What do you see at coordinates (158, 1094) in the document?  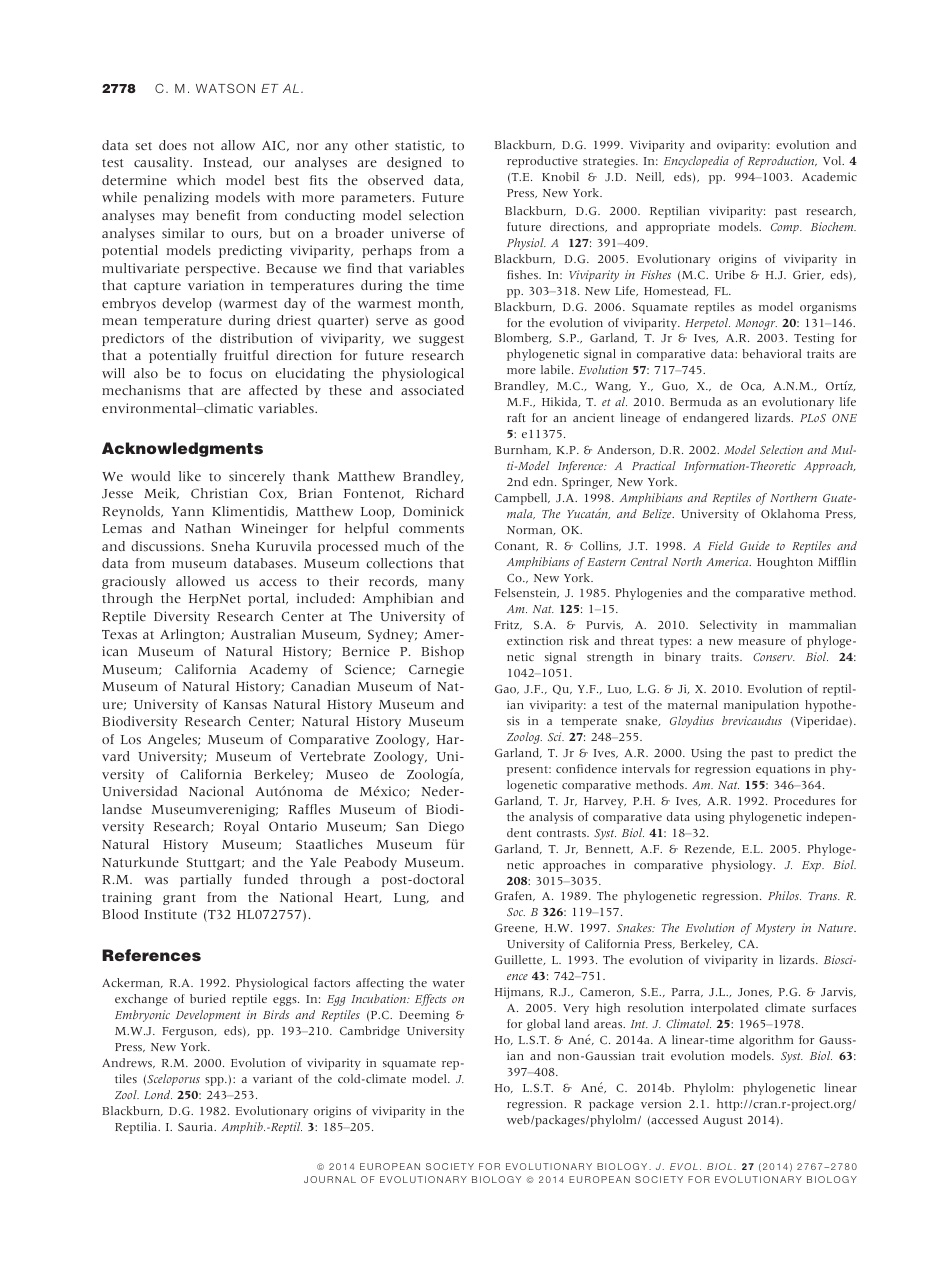 I see `Lond` at bounding box center [158, 1094].
